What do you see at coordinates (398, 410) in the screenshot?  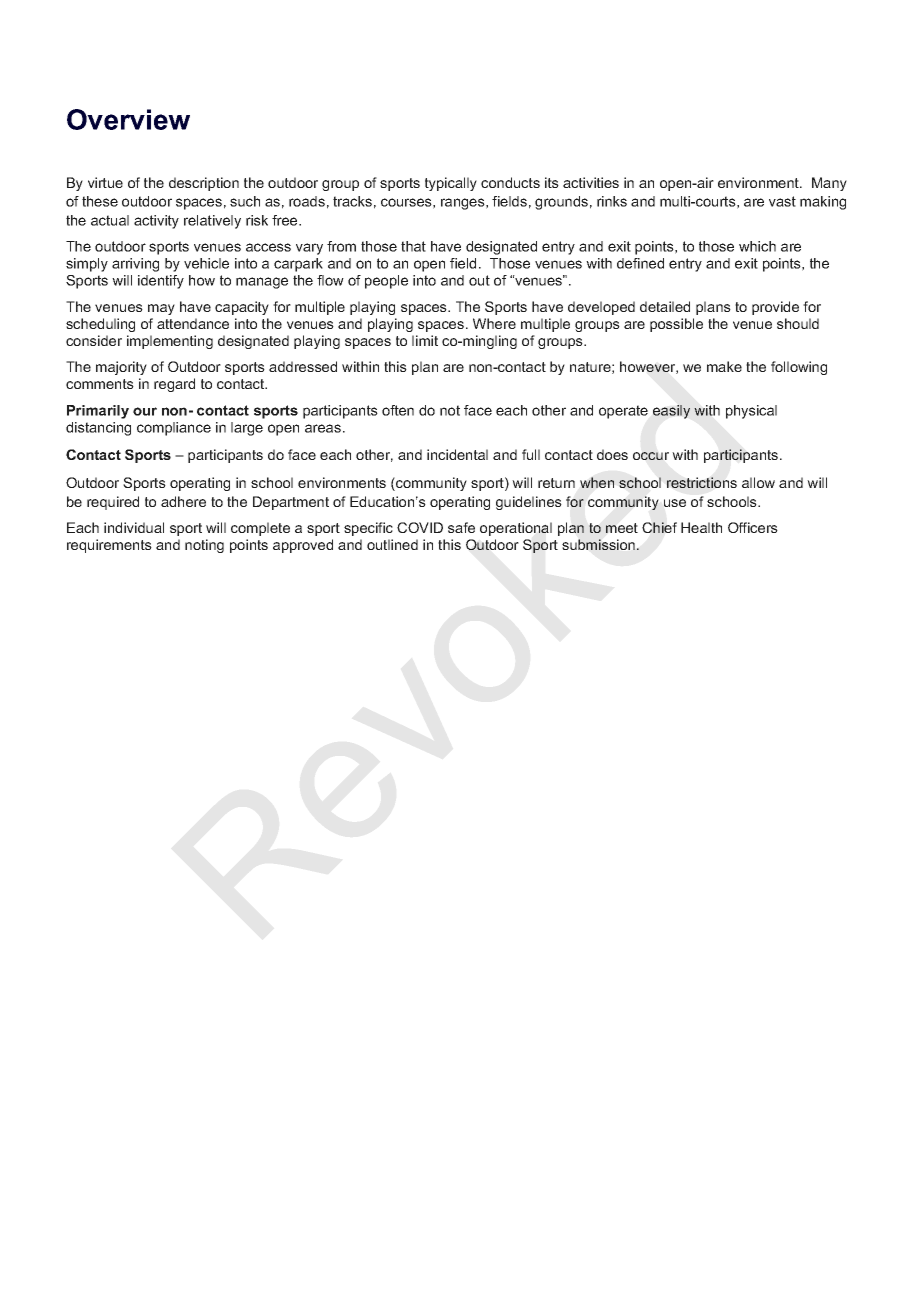 I see `often` at bounding box center [398, 410].
